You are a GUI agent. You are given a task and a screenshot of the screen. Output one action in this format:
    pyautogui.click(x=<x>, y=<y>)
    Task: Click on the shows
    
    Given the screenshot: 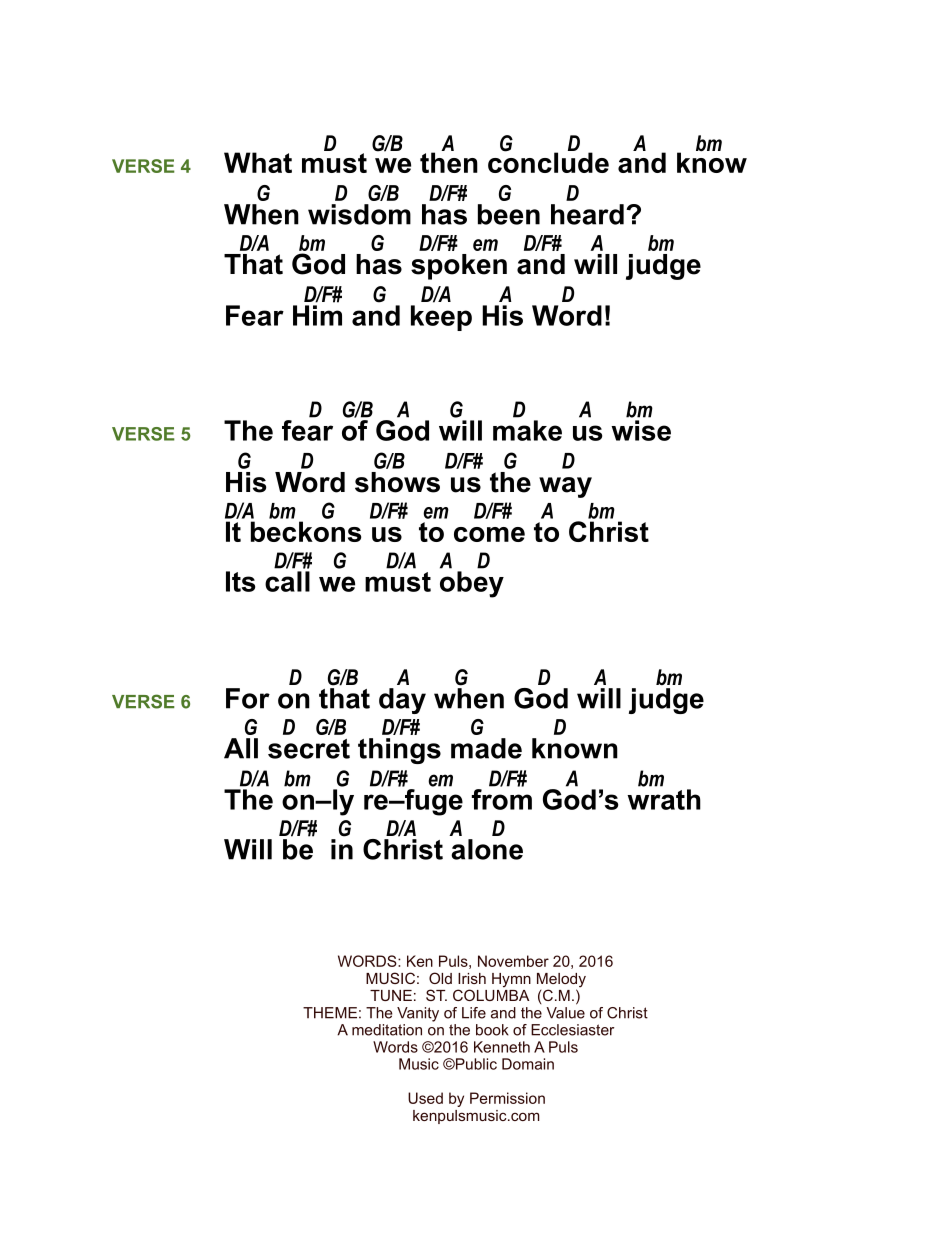 What is the action you would take?
    pyautogui.click(x=397, y=482)
